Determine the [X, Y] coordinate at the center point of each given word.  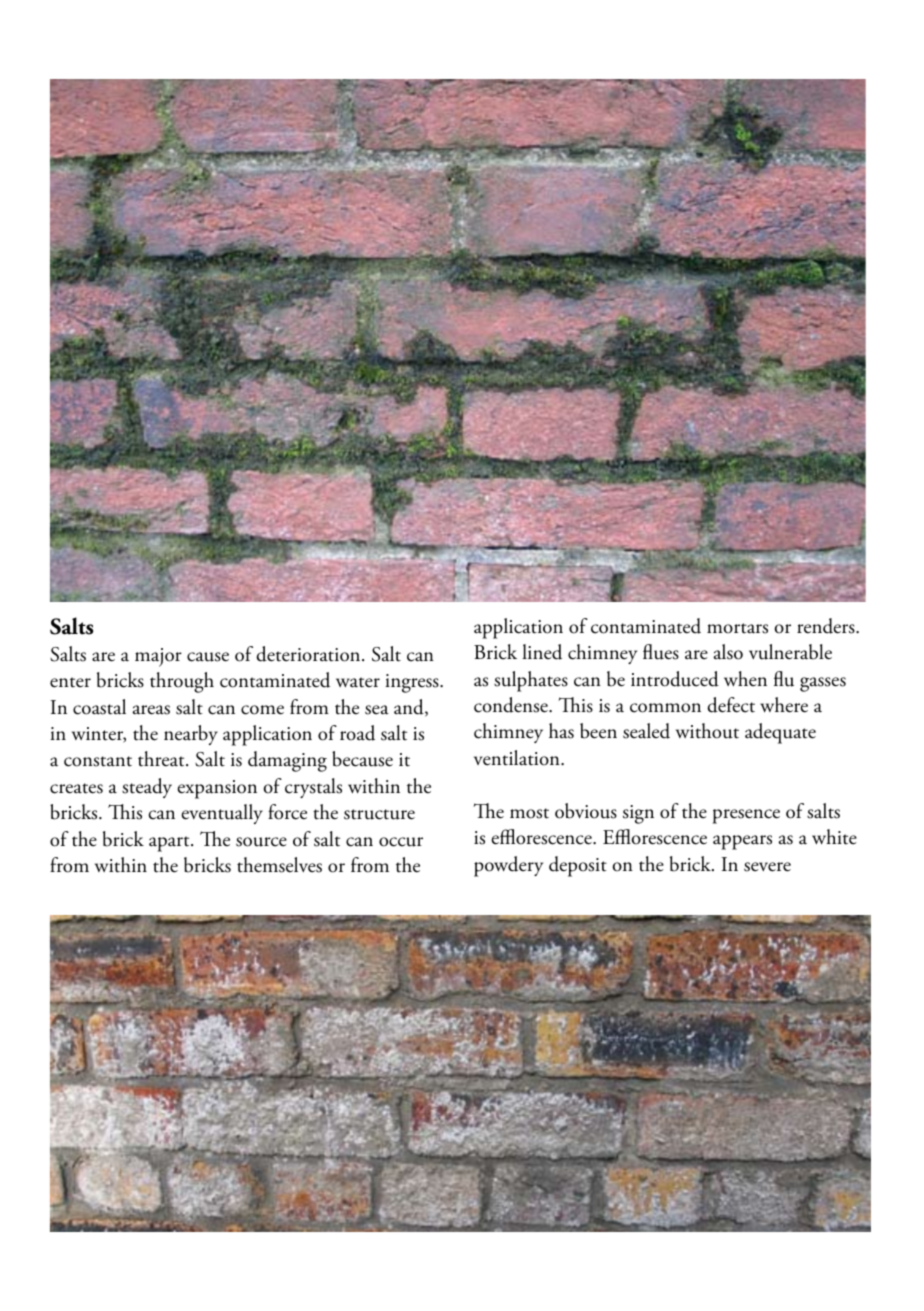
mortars [737, 628]
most [529, 813]
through [182, 682]
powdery [508, 866]
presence [746, 816]
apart [170, 844]
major [158, 657]
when [745, 679]
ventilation [518, 758]
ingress [413, 683]
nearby [191, 735]
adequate [780, 733]
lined [542, 652]
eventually [222, 814]
